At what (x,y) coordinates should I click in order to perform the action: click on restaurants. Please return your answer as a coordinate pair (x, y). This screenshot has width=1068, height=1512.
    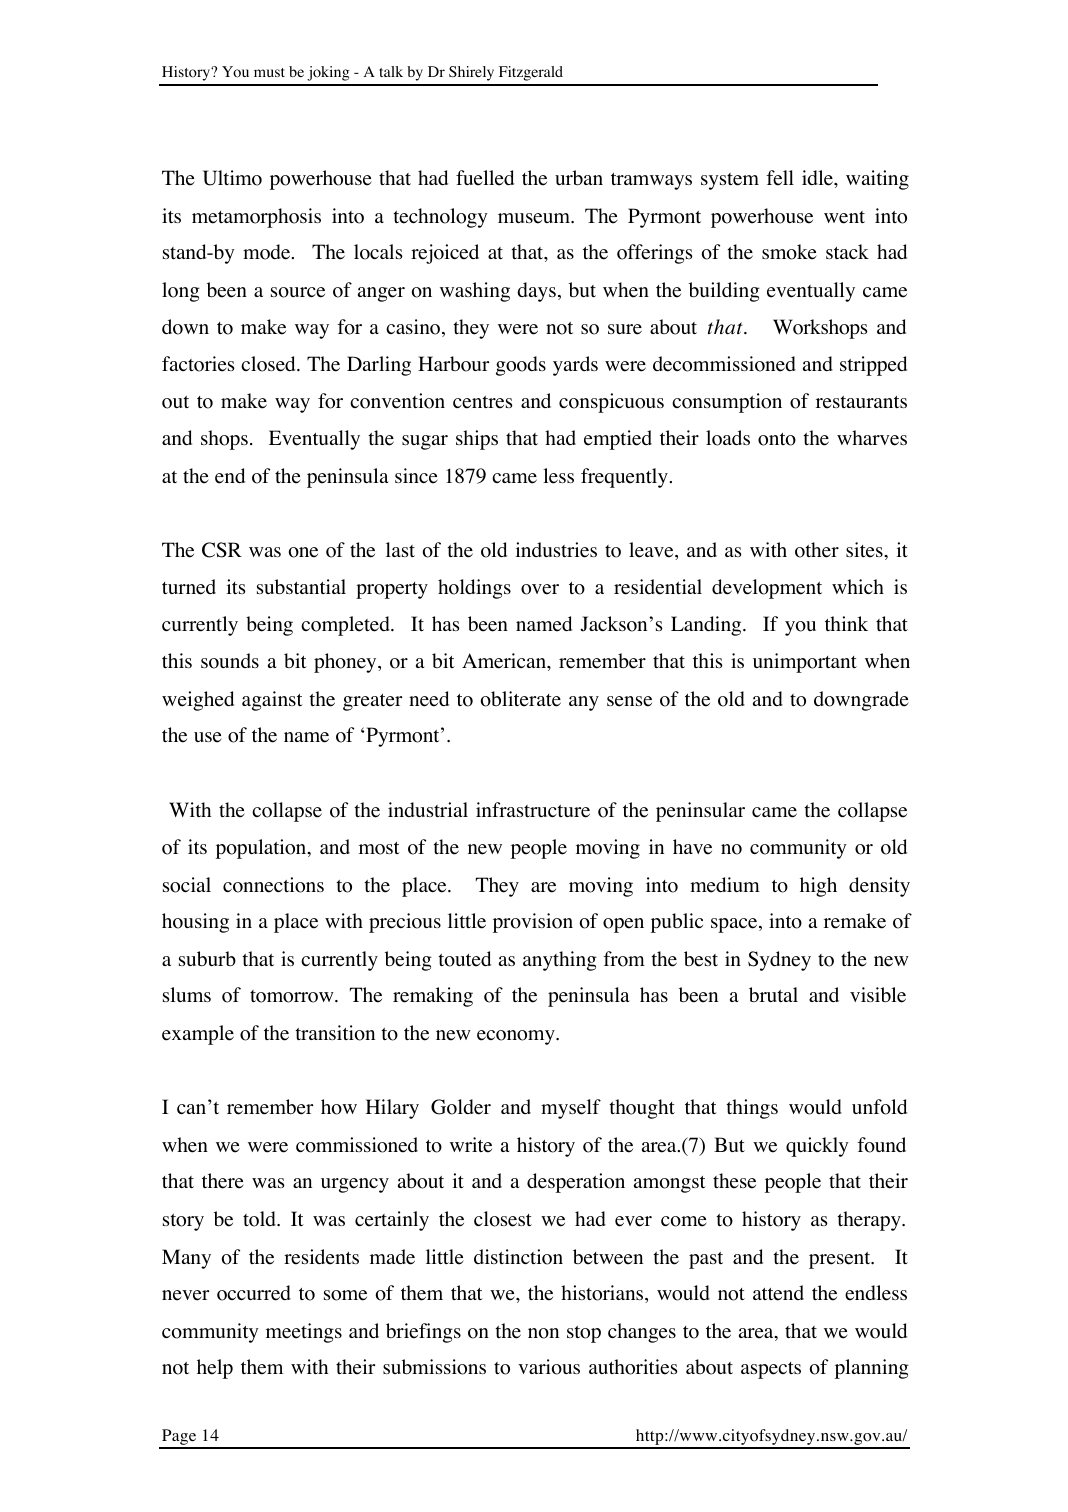
    Looking at the image, I should click on (861, 402).
